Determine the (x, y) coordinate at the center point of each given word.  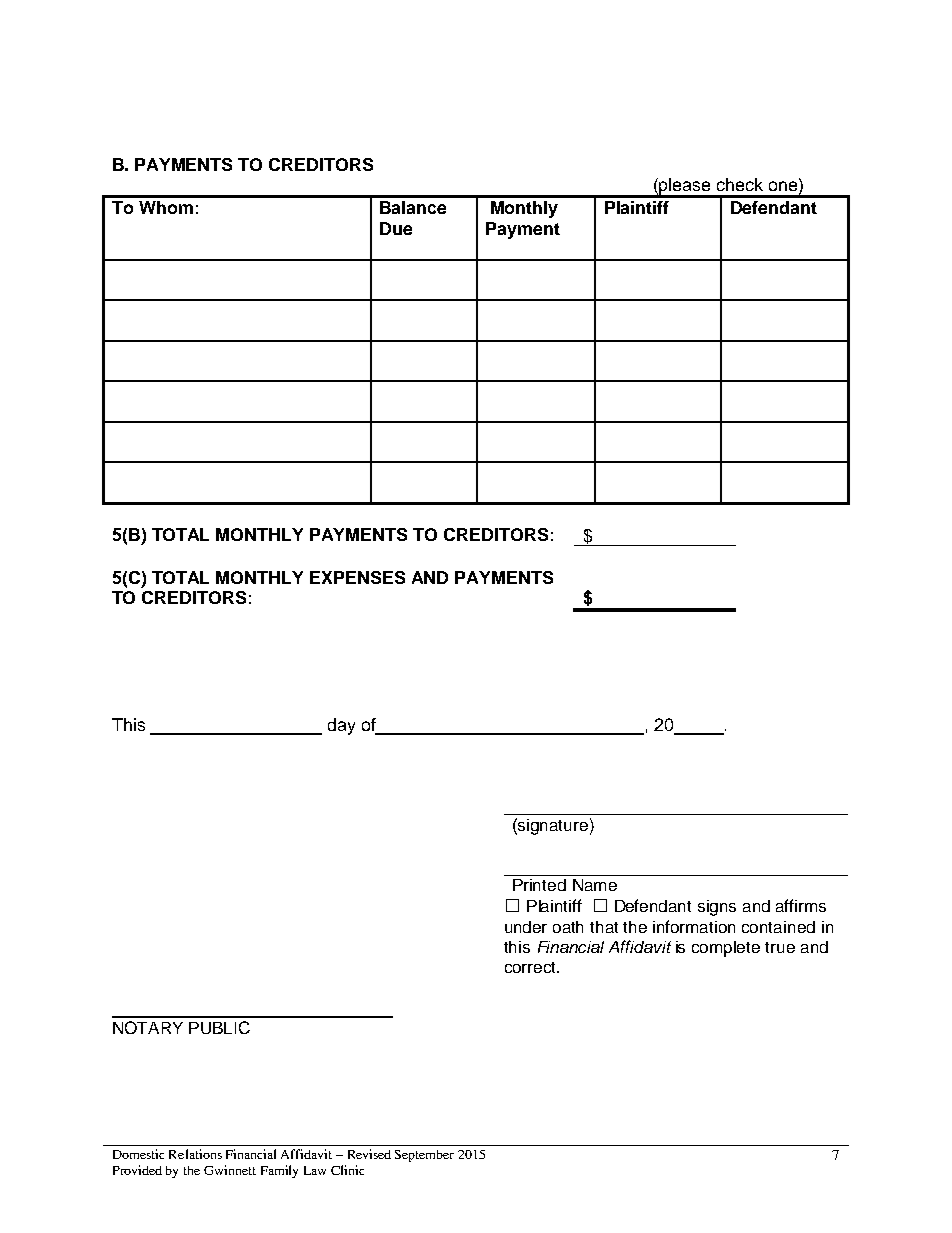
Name (595, 885)
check (740, 184)
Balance (413, 207)
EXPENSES (357, 577)
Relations (195, 1154)
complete (726, 949)
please (685, 187)
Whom (166, 207)
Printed (539, 885)
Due (396, 228)
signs (717, 908)
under (526, 927)
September (424, 1156)
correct (532, 967)
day (341, 726)
